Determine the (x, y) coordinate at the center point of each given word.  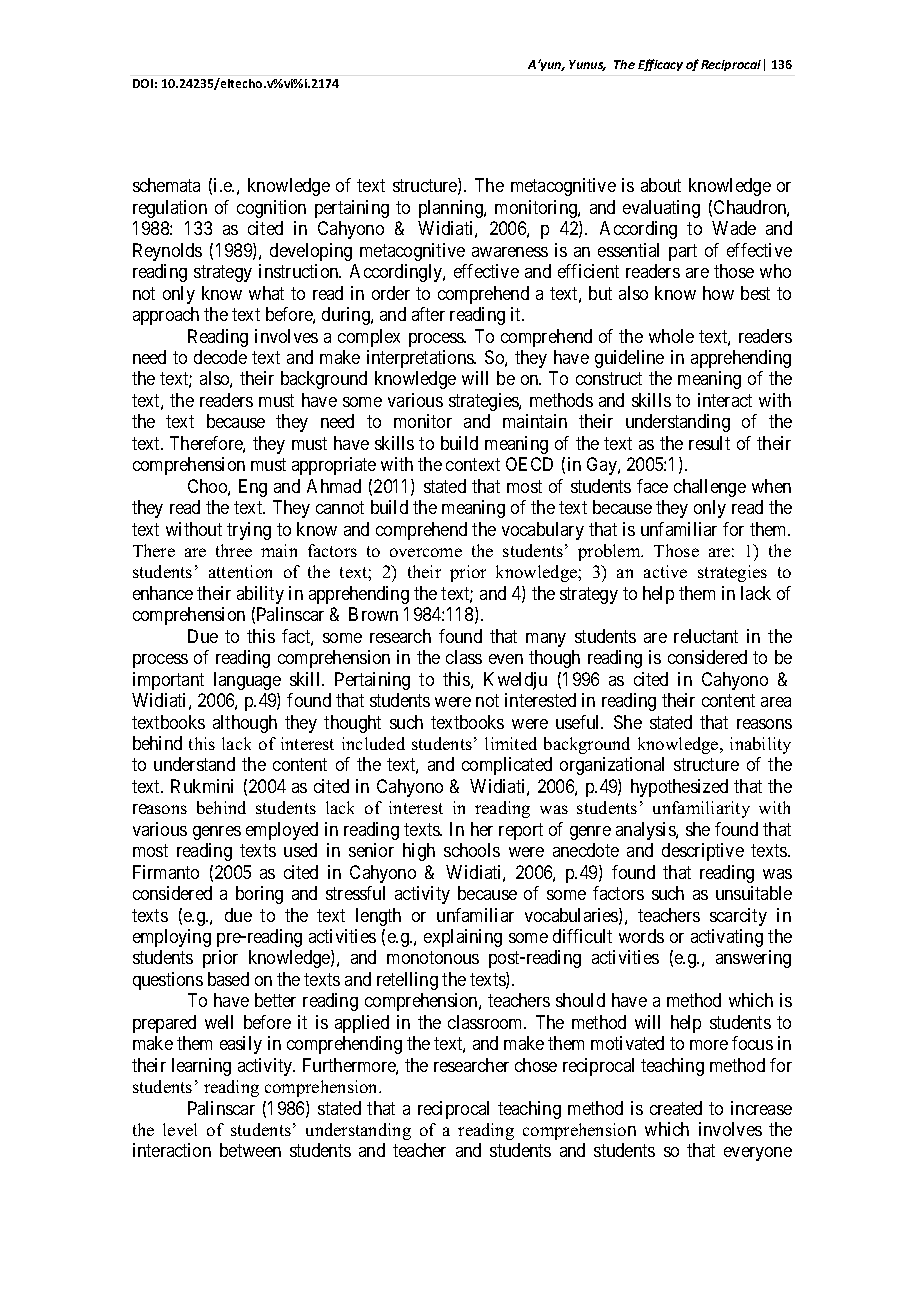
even (506, 659)
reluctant (706, 636)
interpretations (421, 359)
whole (671, 336)
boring (259, 895)
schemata (166, 185)
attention (240, 571)
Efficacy (660, 65)
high (419, 852)
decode (220, 357)
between (250, 1150)
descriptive (703, 852)
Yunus (587, 65)
